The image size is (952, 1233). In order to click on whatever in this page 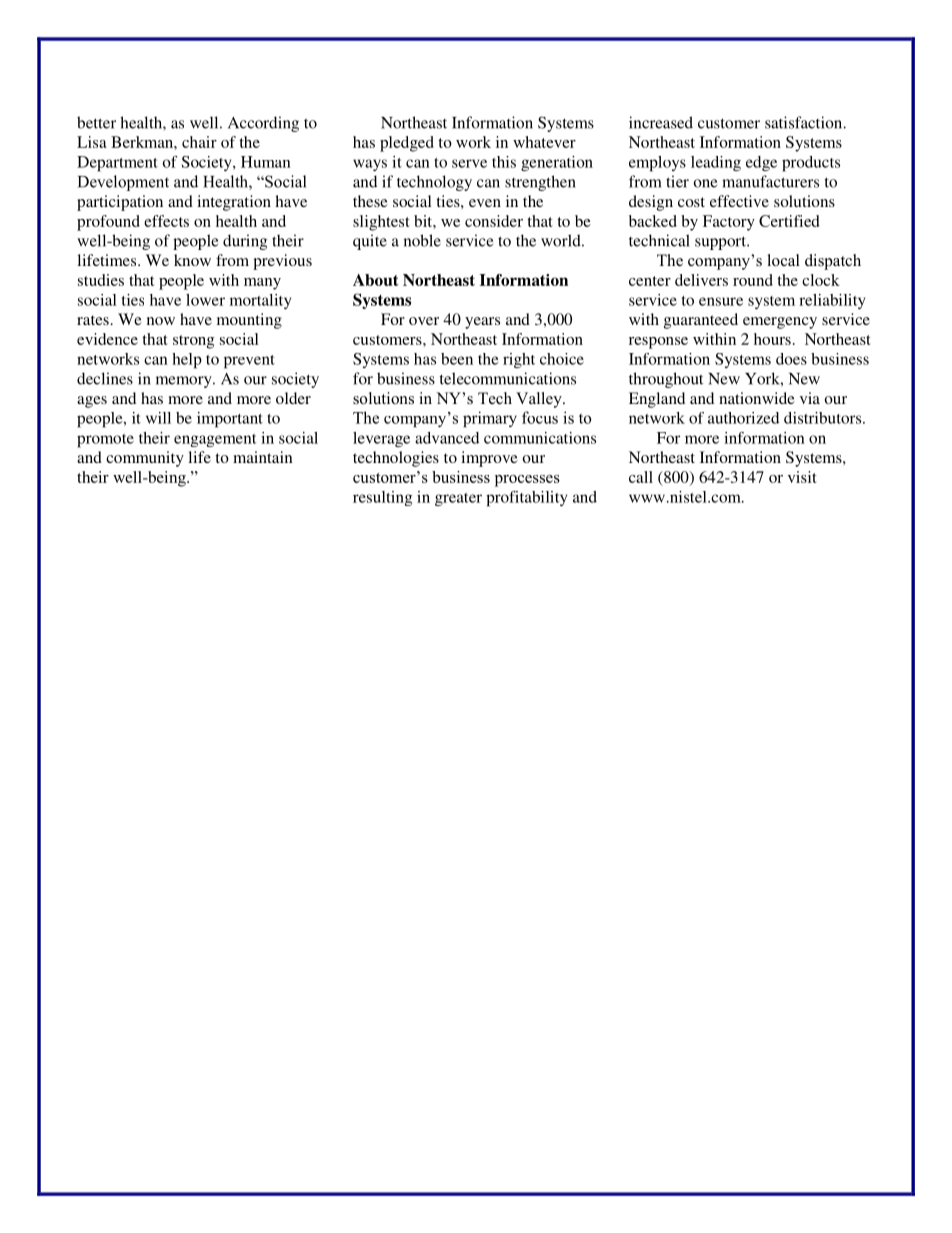, I will do `click(544, 142)`.
